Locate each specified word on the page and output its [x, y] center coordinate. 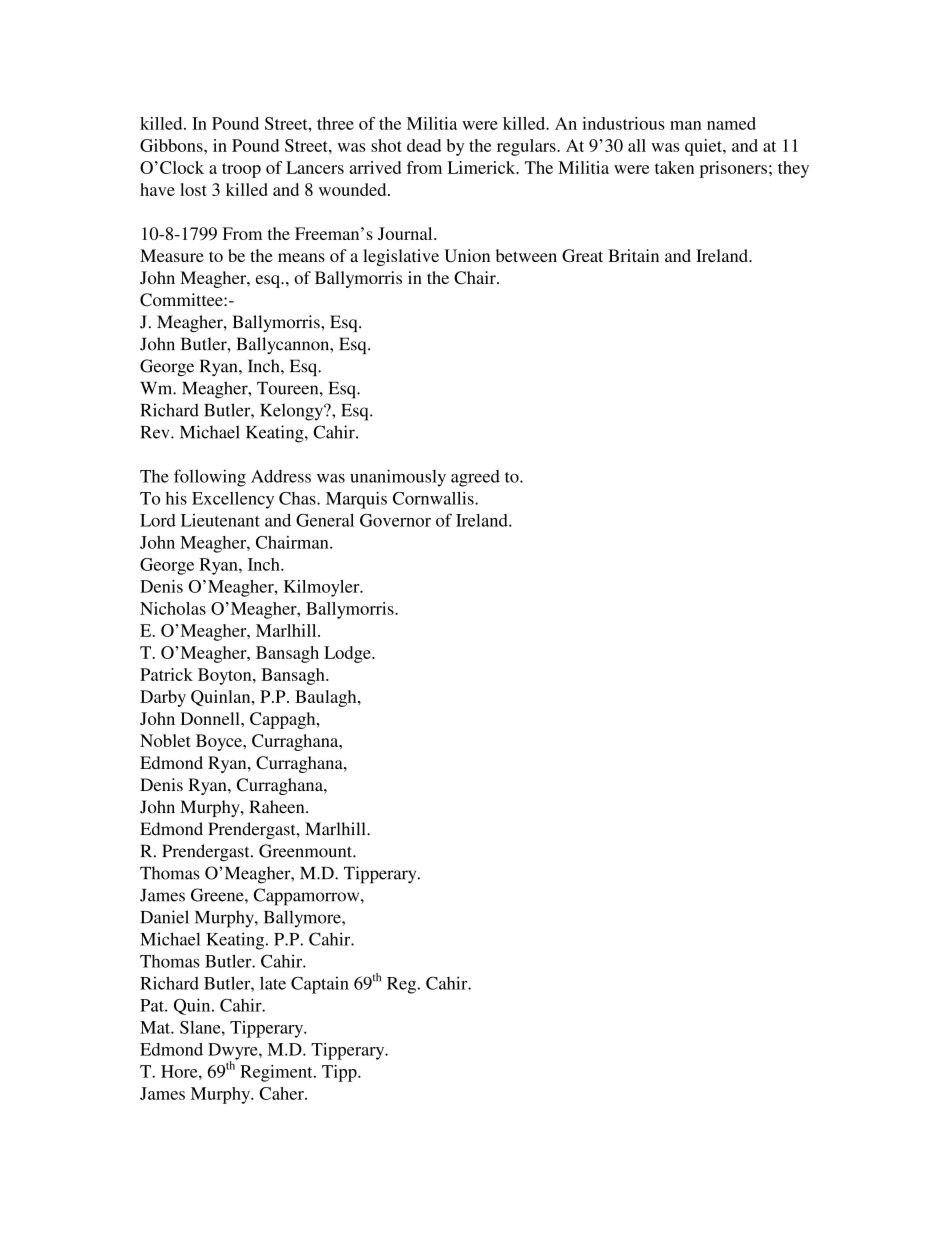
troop [241, 170]
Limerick [482, 167]
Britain [633, 255]
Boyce [220, 742]
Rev [156, 432]
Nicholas [173, 608]
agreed [475, 478]
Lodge [348, 654]
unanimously [398, 478]
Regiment [277, 1073]
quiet [704, 147]
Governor [395, 520]
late [273, 983]
